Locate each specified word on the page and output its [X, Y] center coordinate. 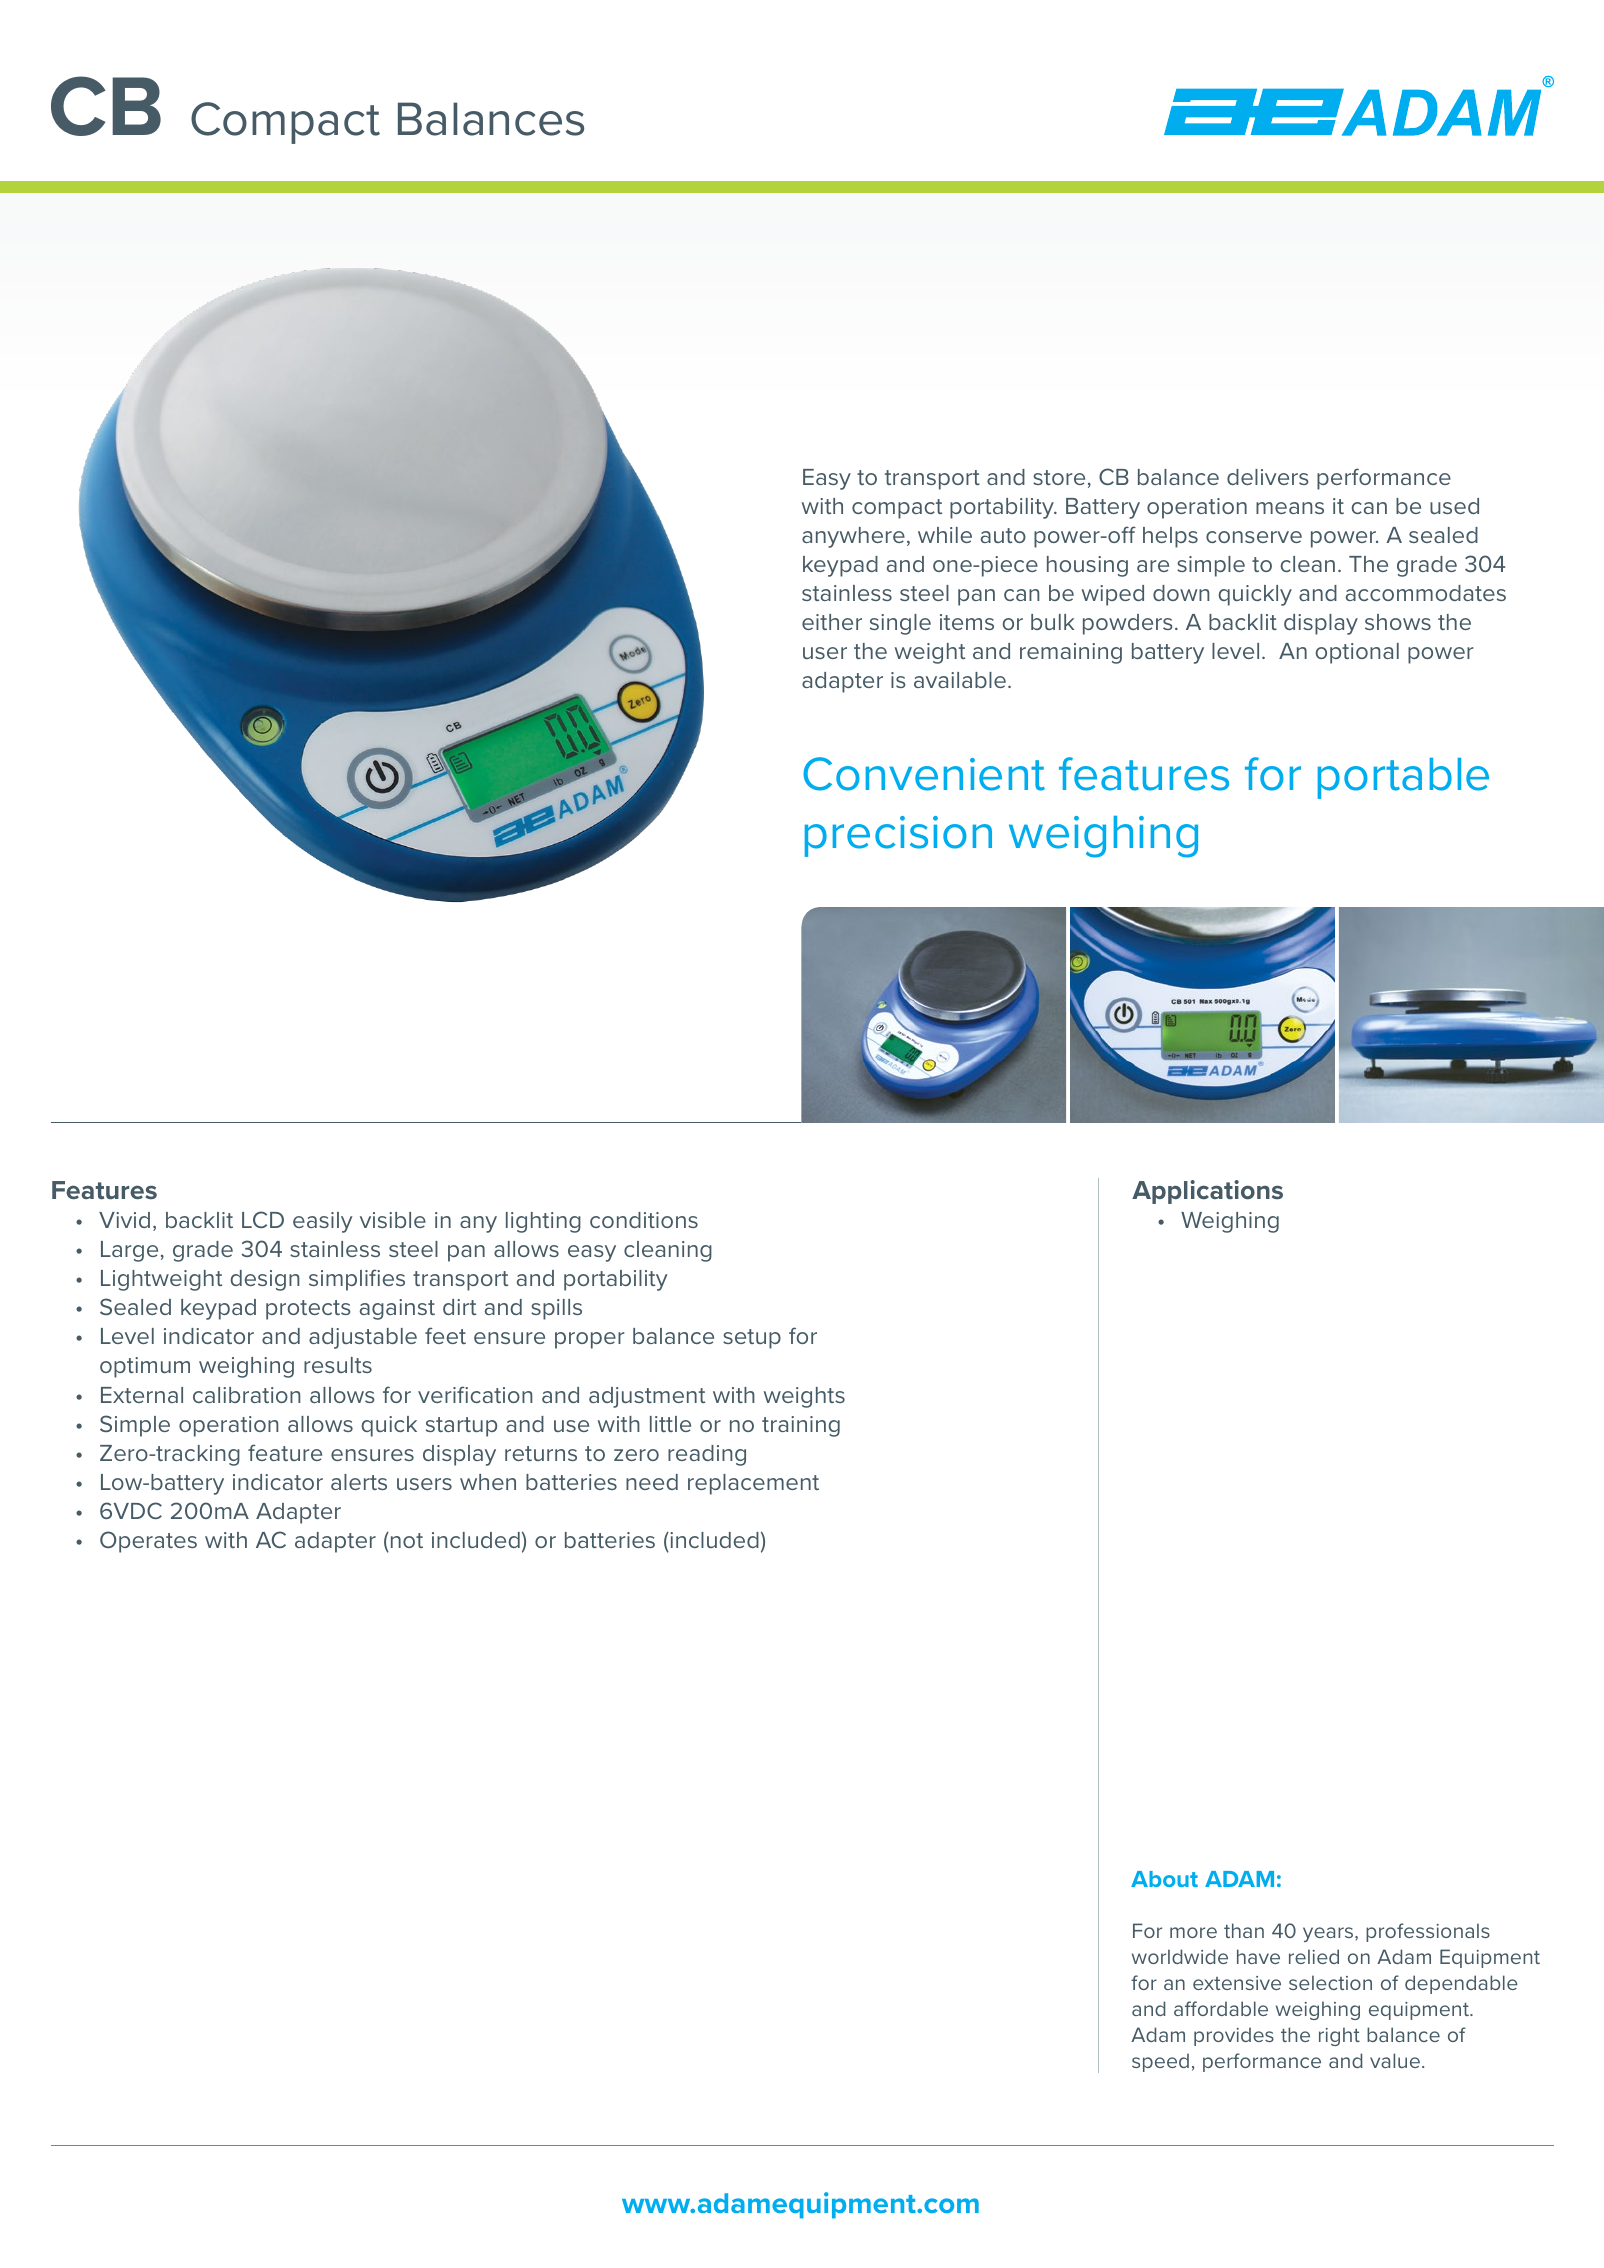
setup [752, 1339]
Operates [148, 1542]
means [1290, 508]
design [265, 1280]
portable [1403, 778]
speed [1160, 2062]
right [1339, 2036]
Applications [1207, 1192]
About [1164, 1879]
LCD [263, 1219]
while [945, 535]
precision [898, 836]
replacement [753, 1484]
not [405, 1540]
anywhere [853, 537]
